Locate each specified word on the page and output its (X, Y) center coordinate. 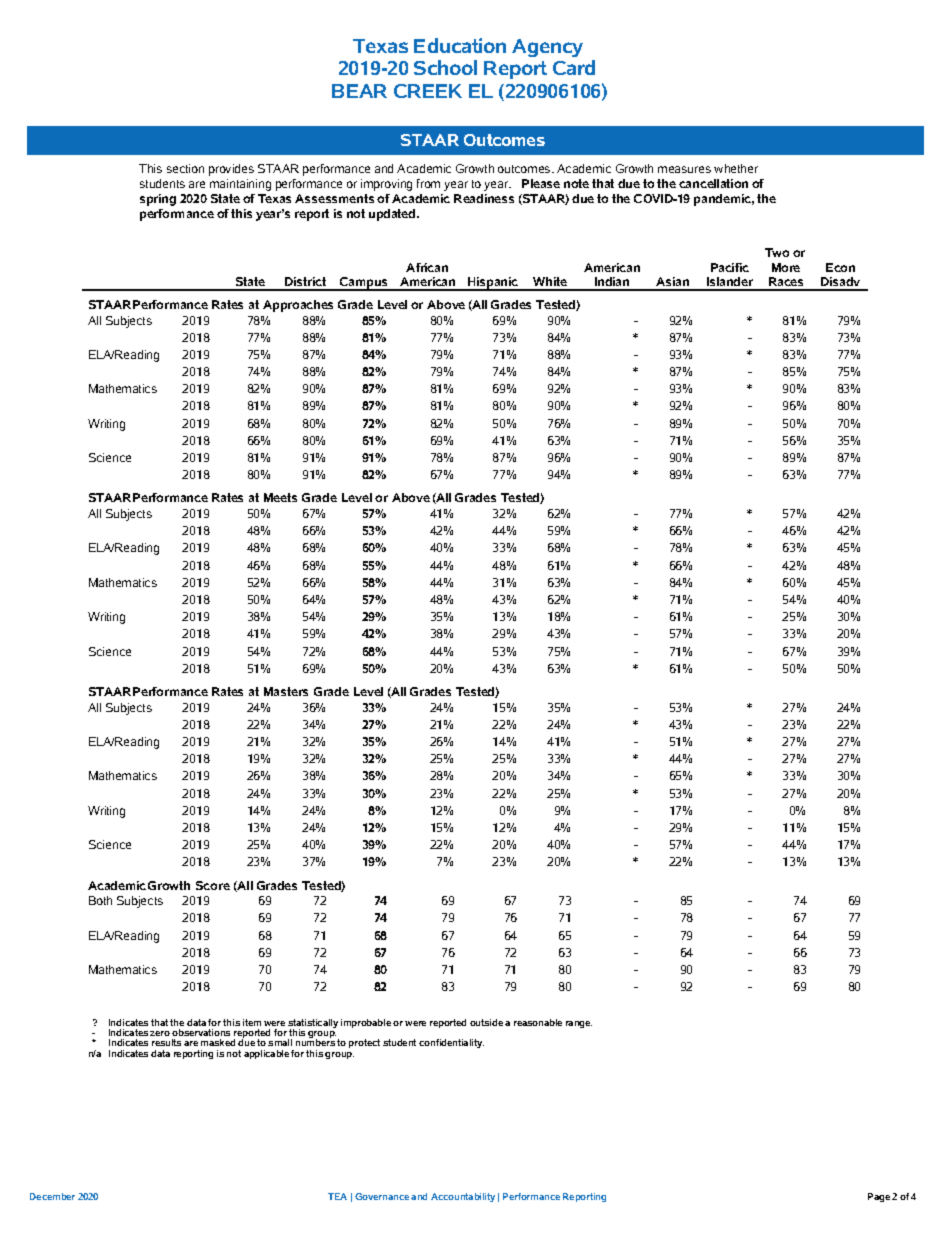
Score (213, 885)
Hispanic (493, 284)
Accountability (463, 1197)
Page (879, 1197)
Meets (280, 497)
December (52, 1196)
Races (787, 283)
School (445, 67)
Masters (286, 691)
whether (736, 168)
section (185, 168)
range (579, 1024)
